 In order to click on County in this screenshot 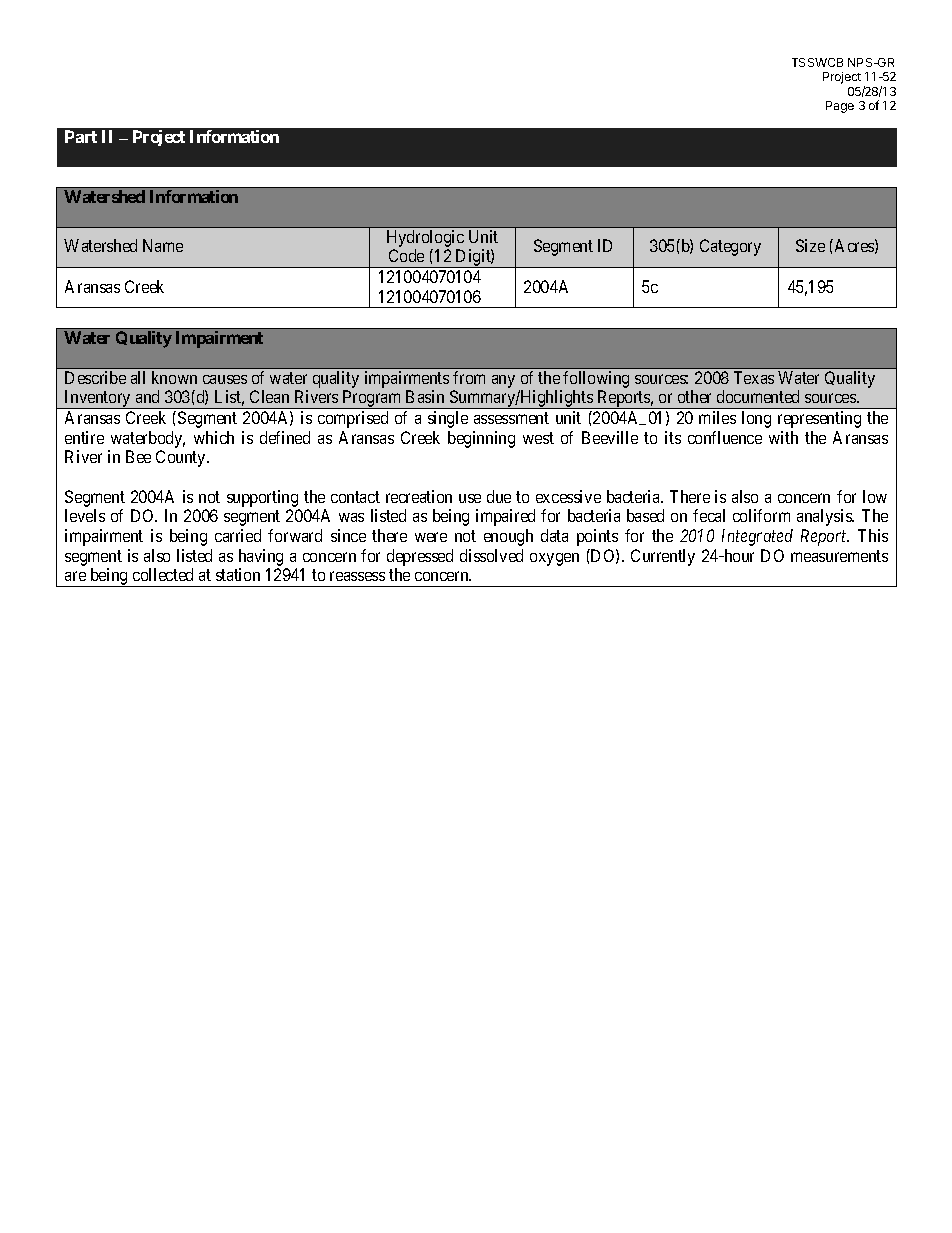, I will do `click(182, 458)`.
